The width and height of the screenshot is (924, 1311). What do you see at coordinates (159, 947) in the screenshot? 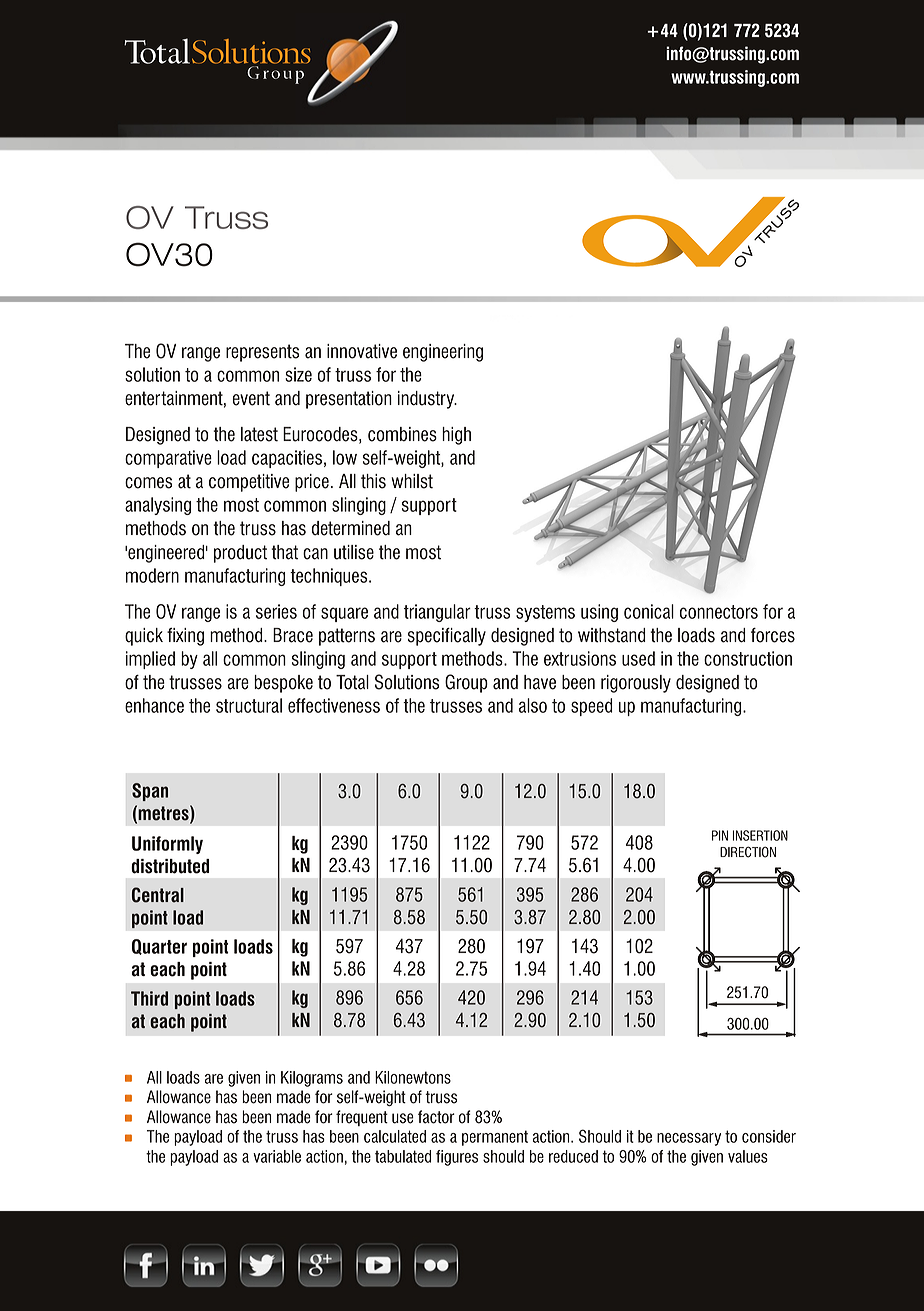
I see `Quarter` at bounding box center [159, 947].
